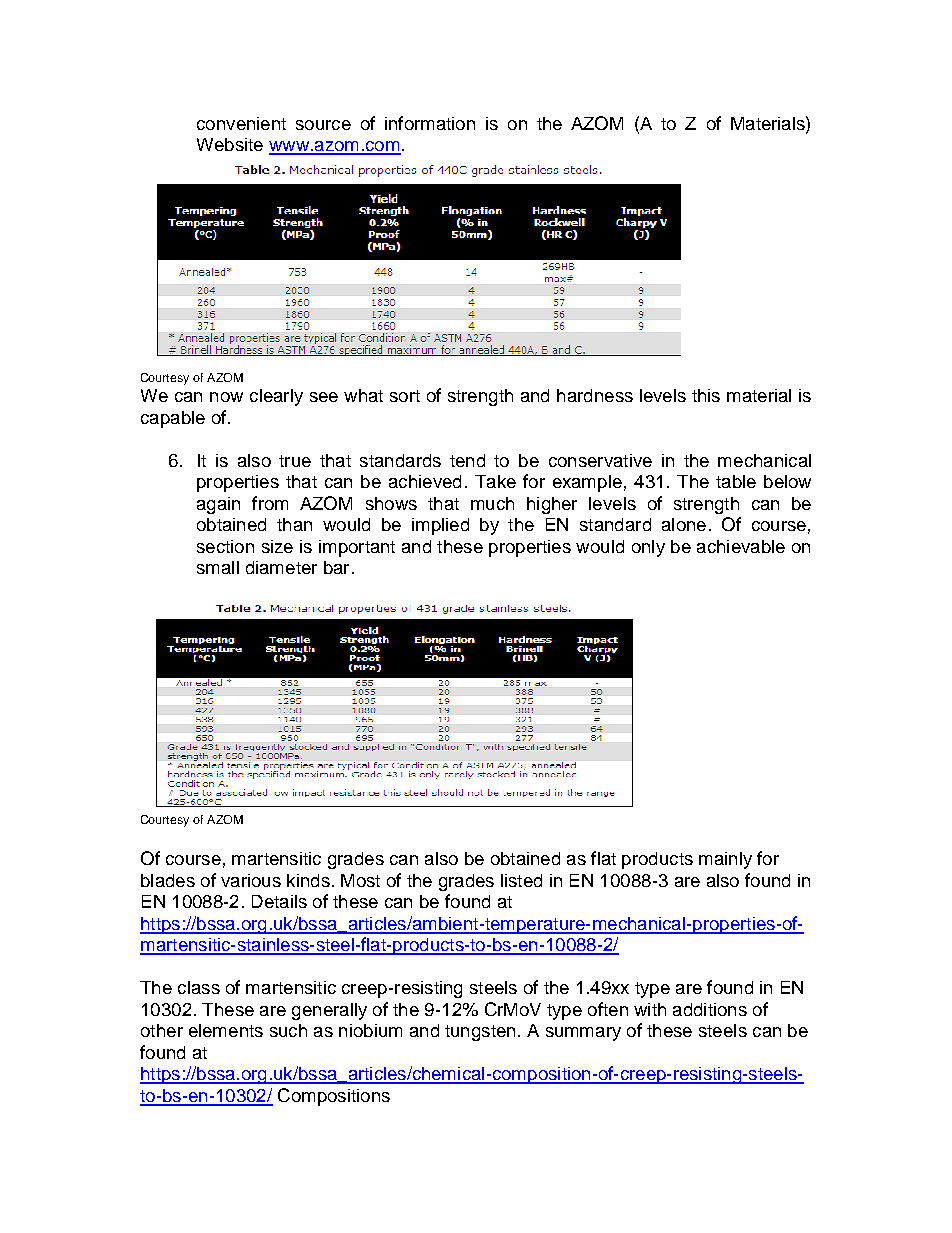  Describe the element at coordinates (230, 144) in the screenshot. I see `Website` at that location.
